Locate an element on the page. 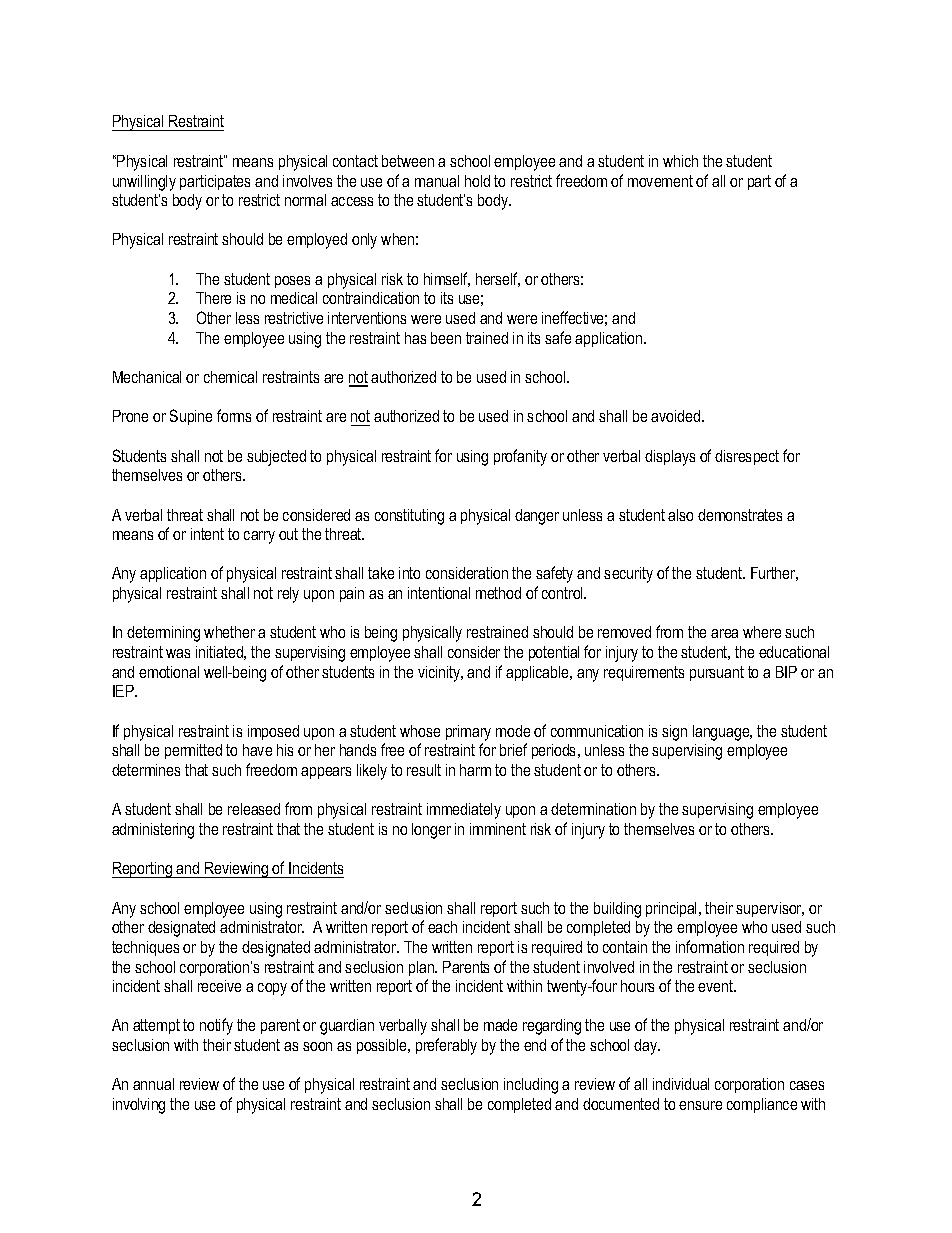  avoided is located at coordinates (675, 416).
